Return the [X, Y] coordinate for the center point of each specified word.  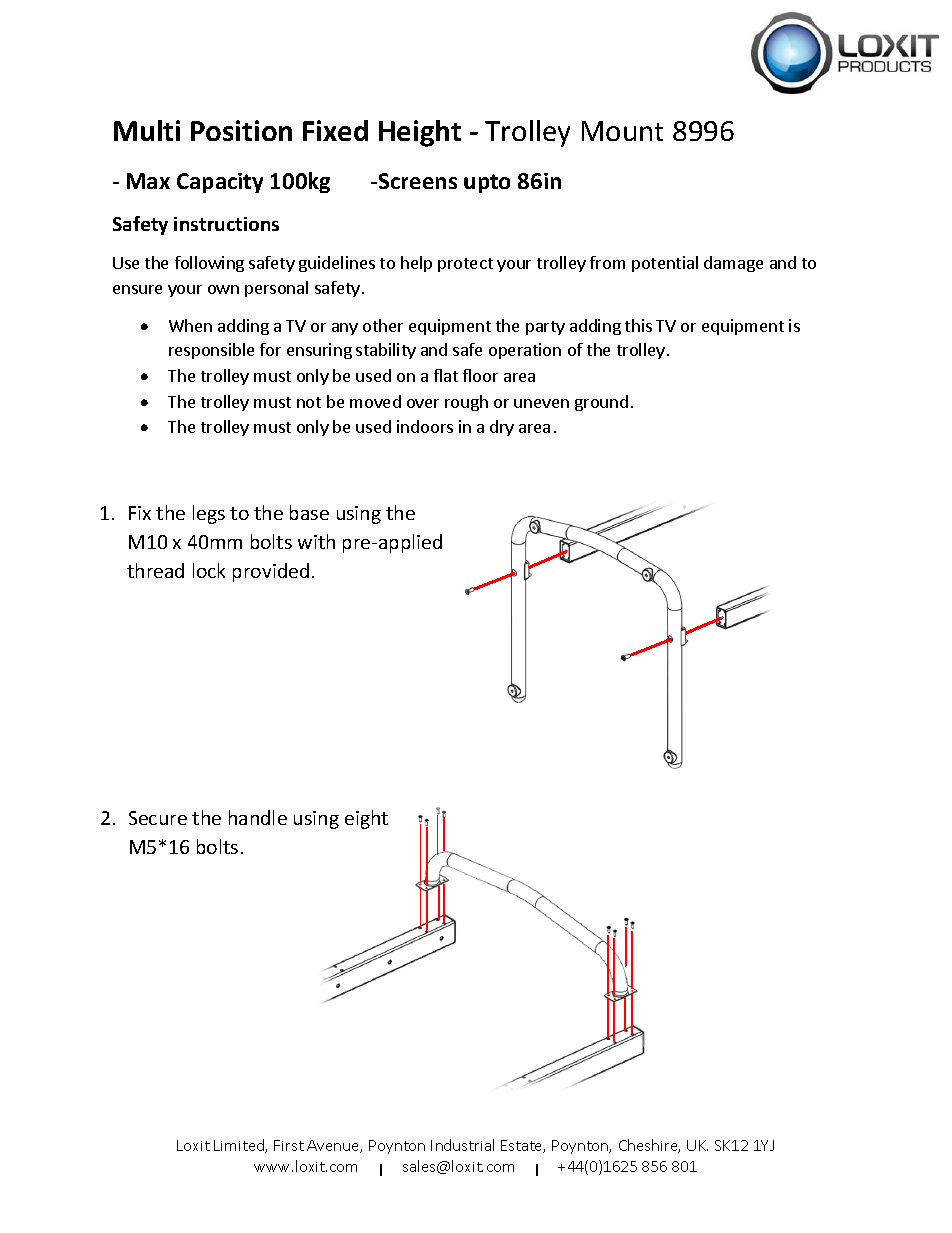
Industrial [462, 1145]
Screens [418, 181]
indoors [425, 426]
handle [258, 817]
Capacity [220, 183]
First [289, 1145]
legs [209, 514]
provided [271, 572]
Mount [622, 131]
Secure [158, 818]
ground [601, 403]
